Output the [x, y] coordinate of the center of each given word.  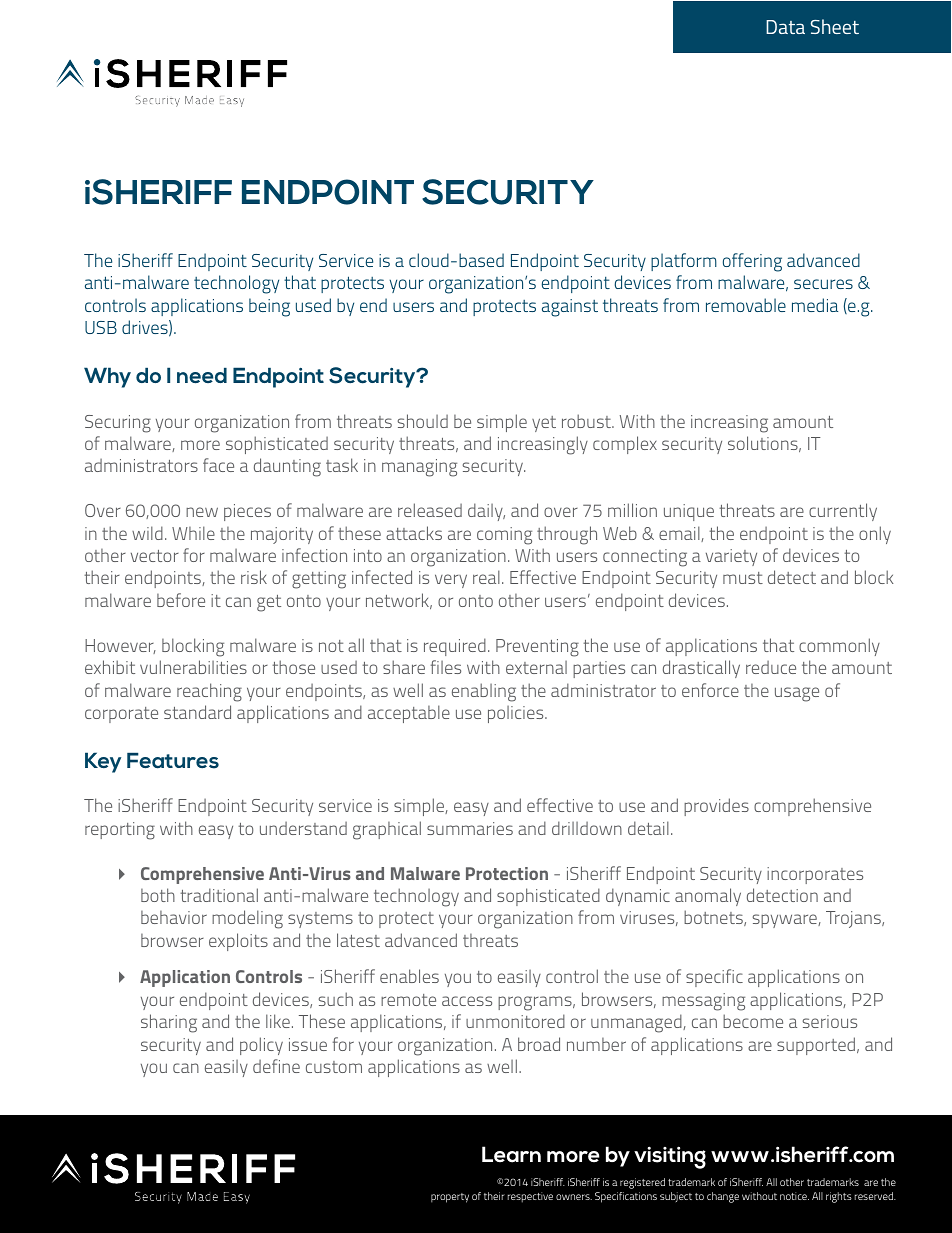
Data [785, 27]
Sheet [835, 26]
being [269, 307]
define [276, 1066]
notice [794, 1196]
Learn [511, 1154]
